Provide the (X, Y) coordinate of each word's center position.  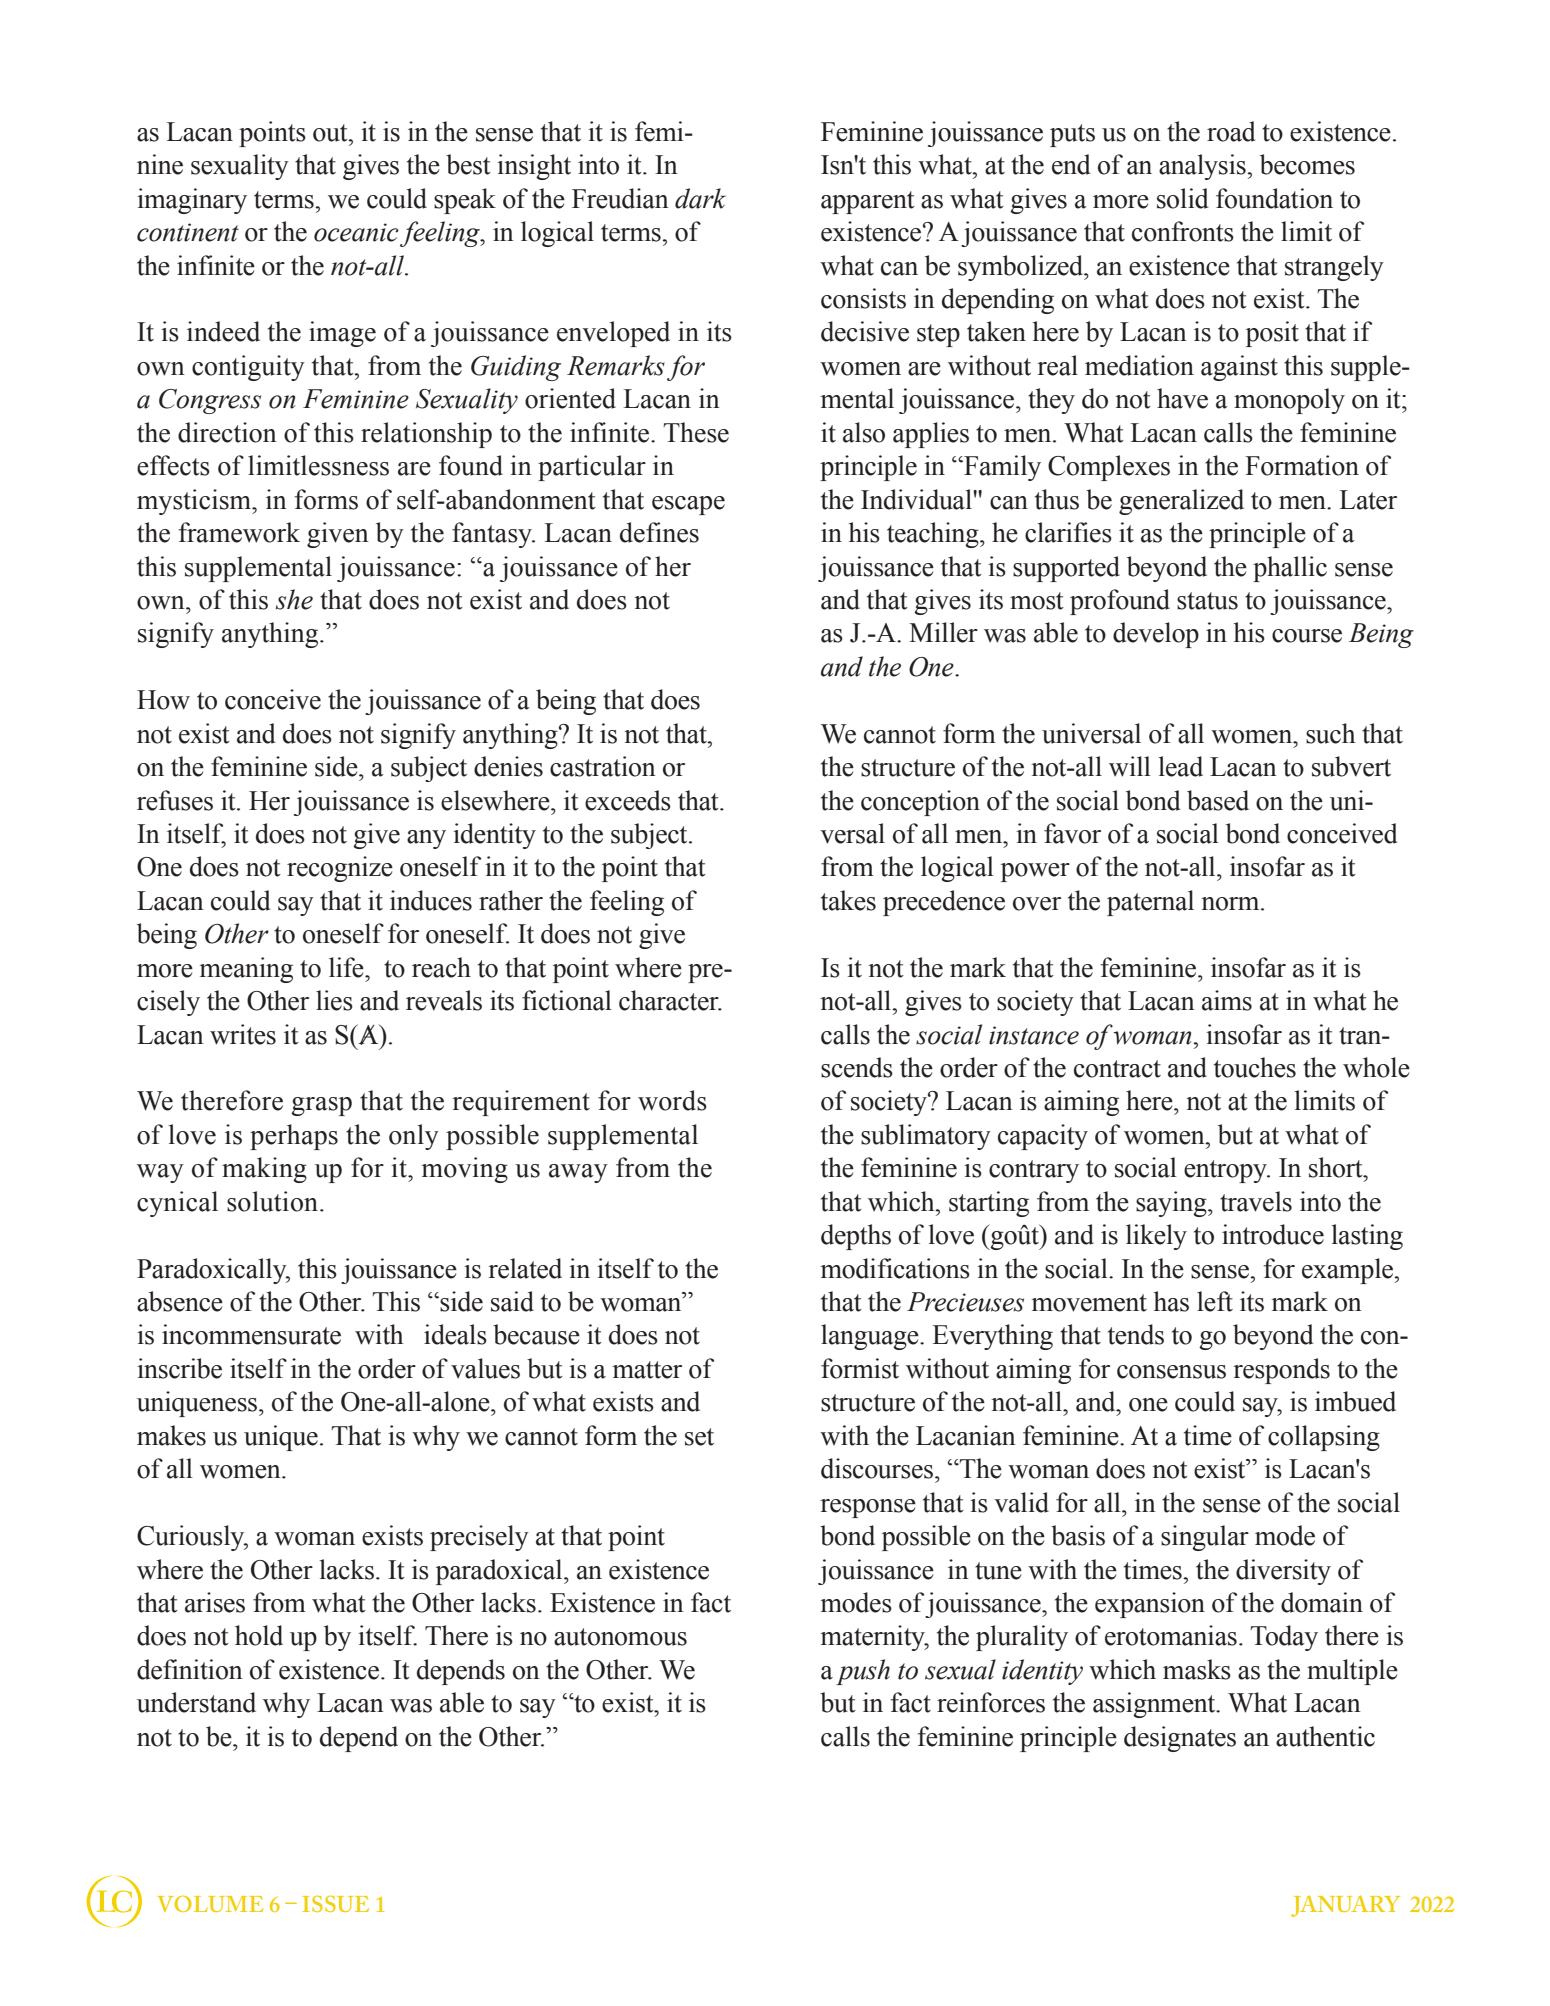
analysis (1203, 167)
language (871, 1337)
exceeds (628, 800)
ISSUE (335, 1903)
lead (1181, 766)
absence (180, 1301)
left (1215, 1301)
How (163, 700)
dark (700, 198)
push (863, 1672)
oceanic (356, 232)
